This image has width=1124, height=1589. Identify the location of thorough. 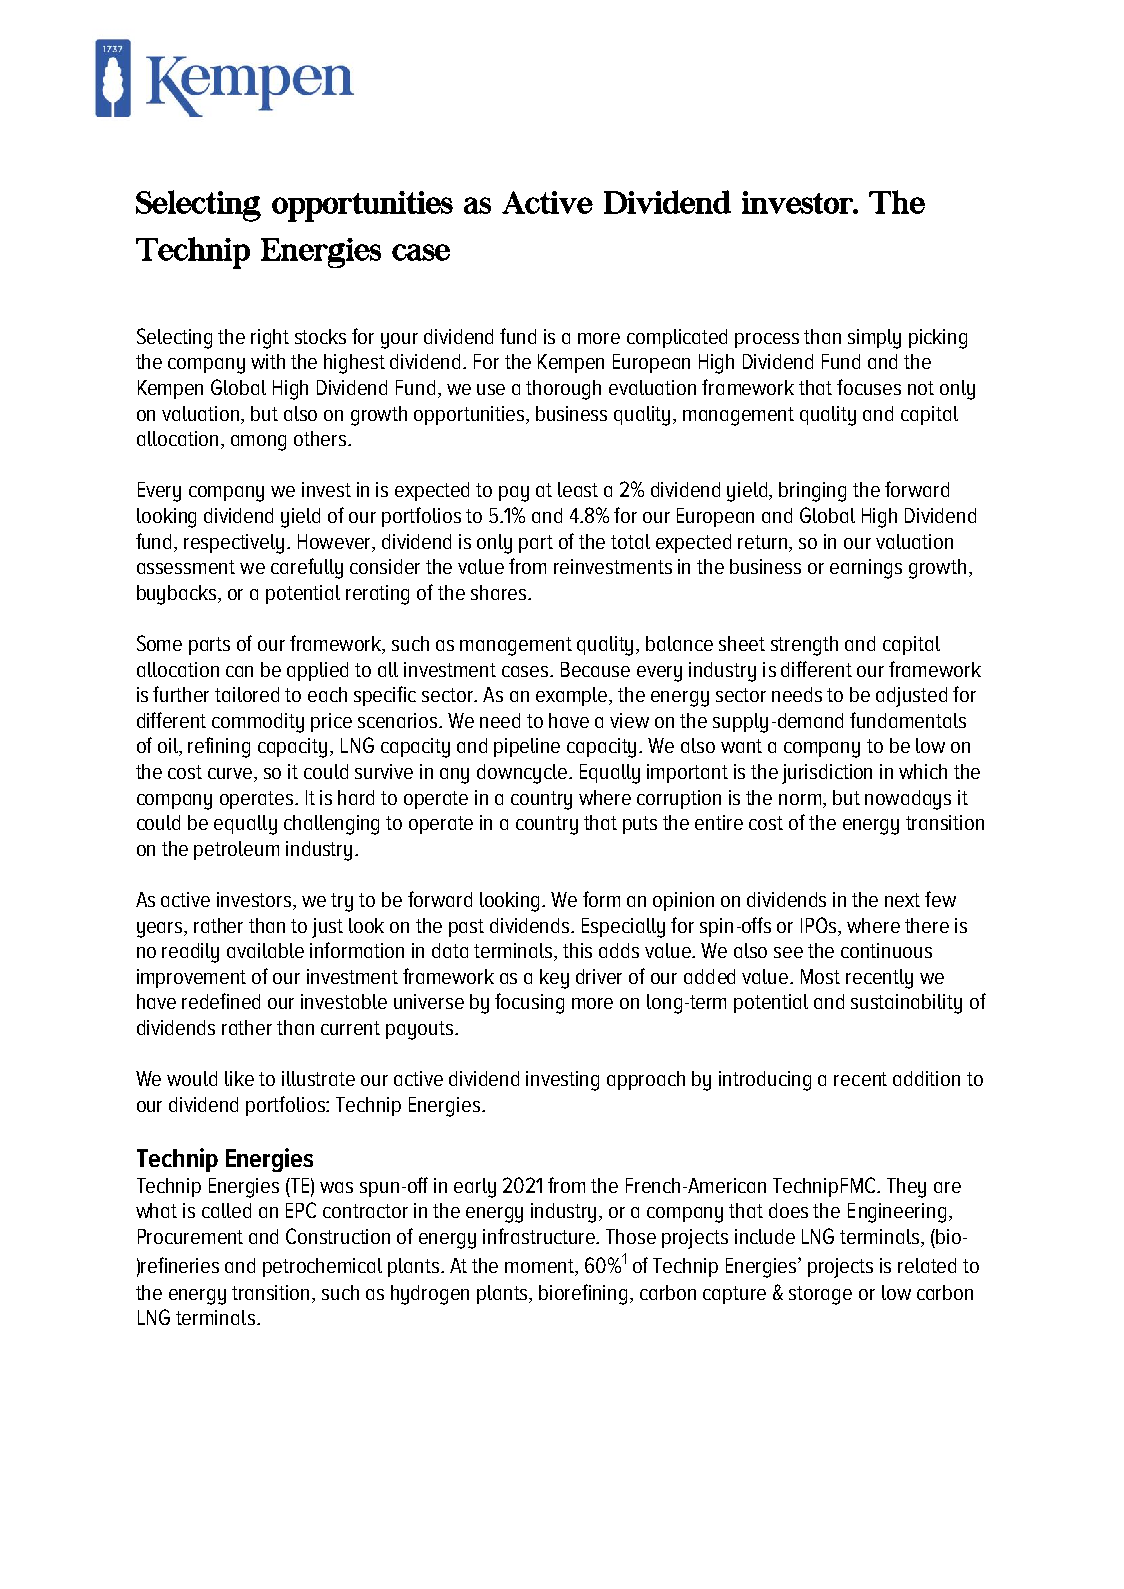
(563, 390).
